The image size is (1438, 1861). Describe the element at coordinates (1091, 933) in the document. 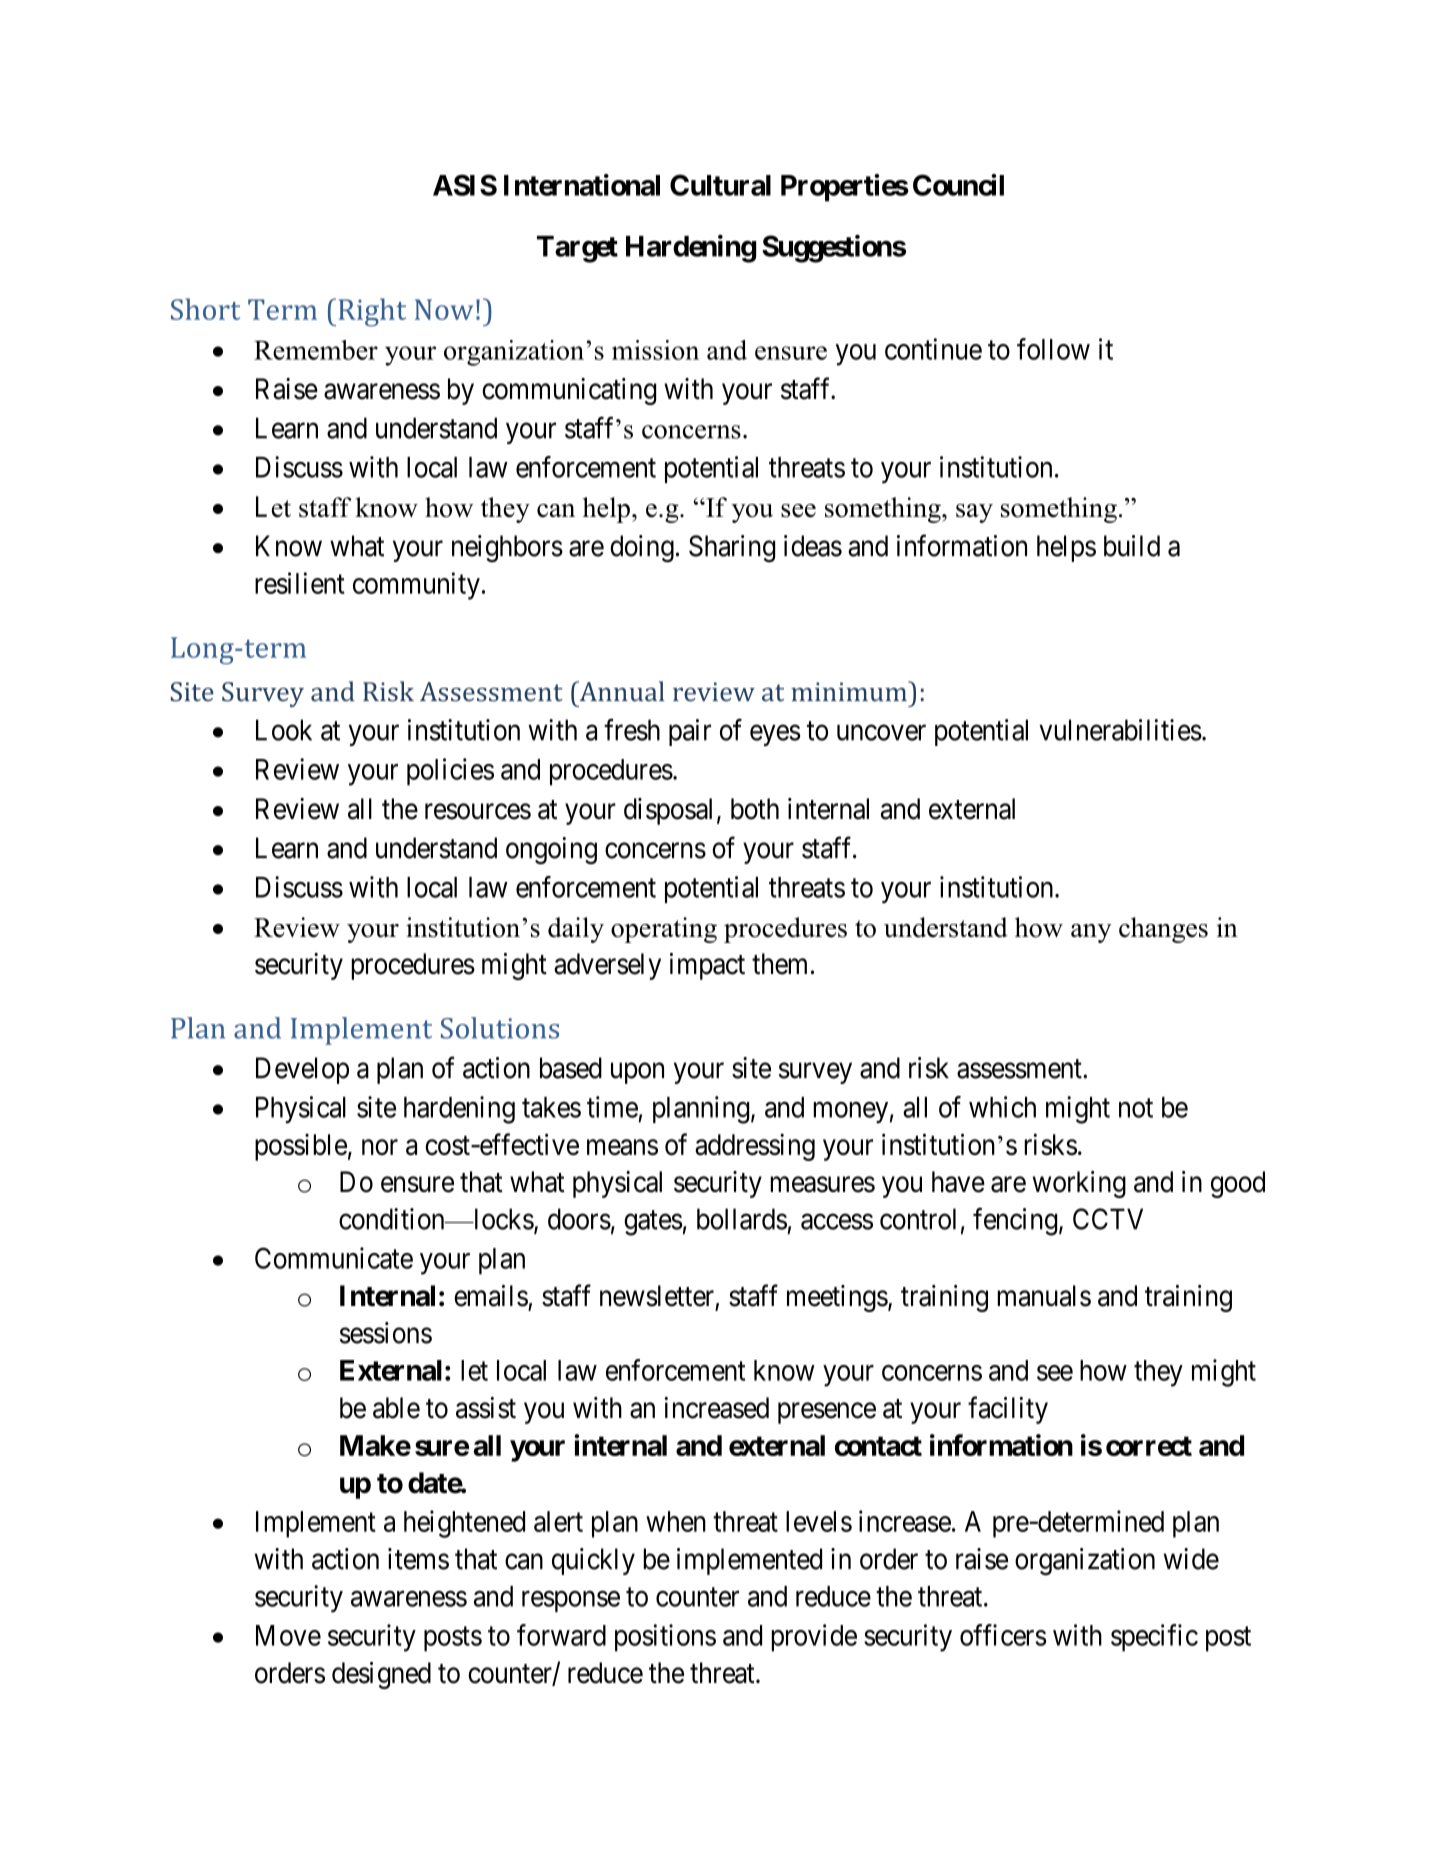

I see `any` at that location.
